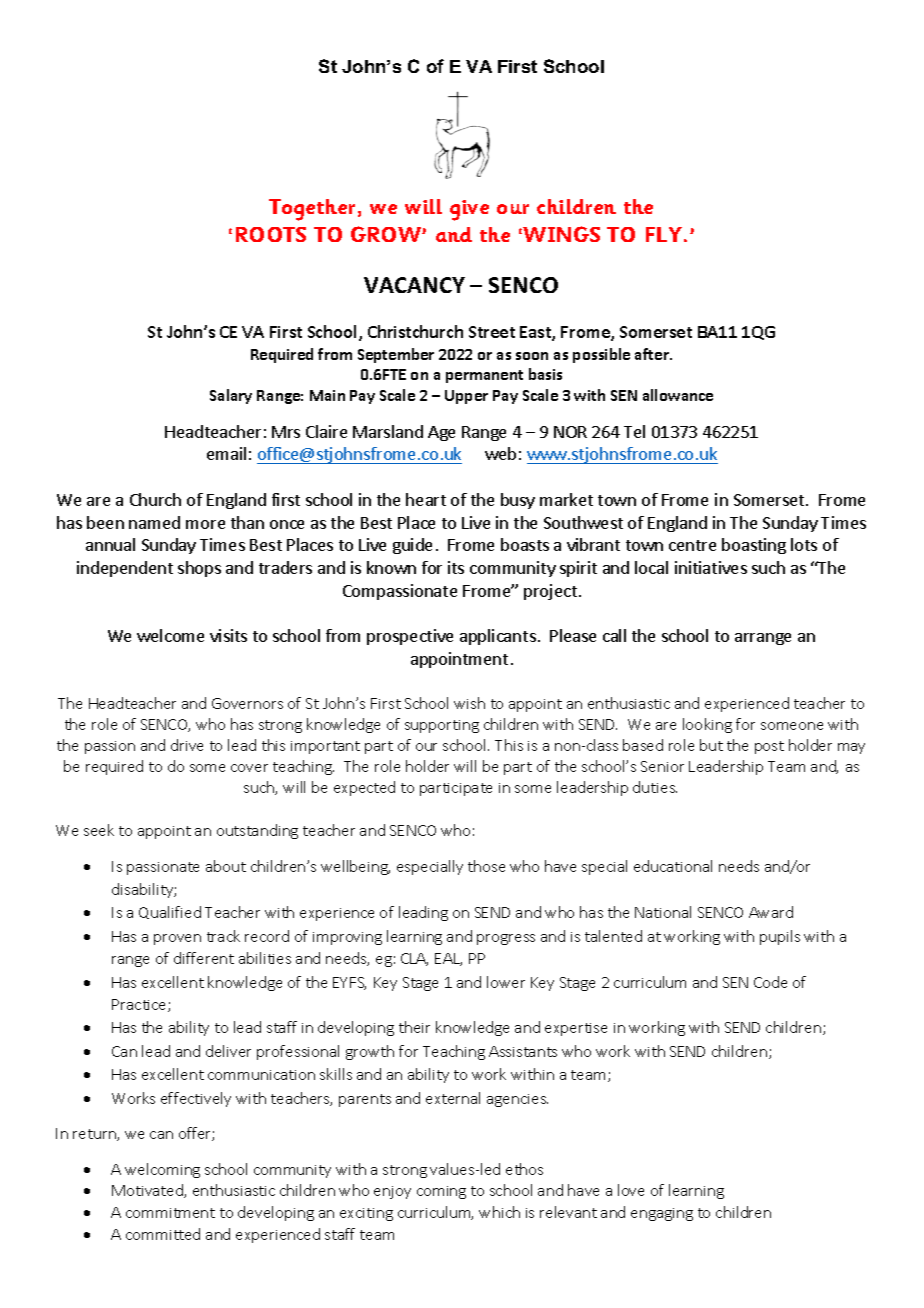  Describe the element at coordinates (754, 546) in the document. I see `boasting` at that location.
